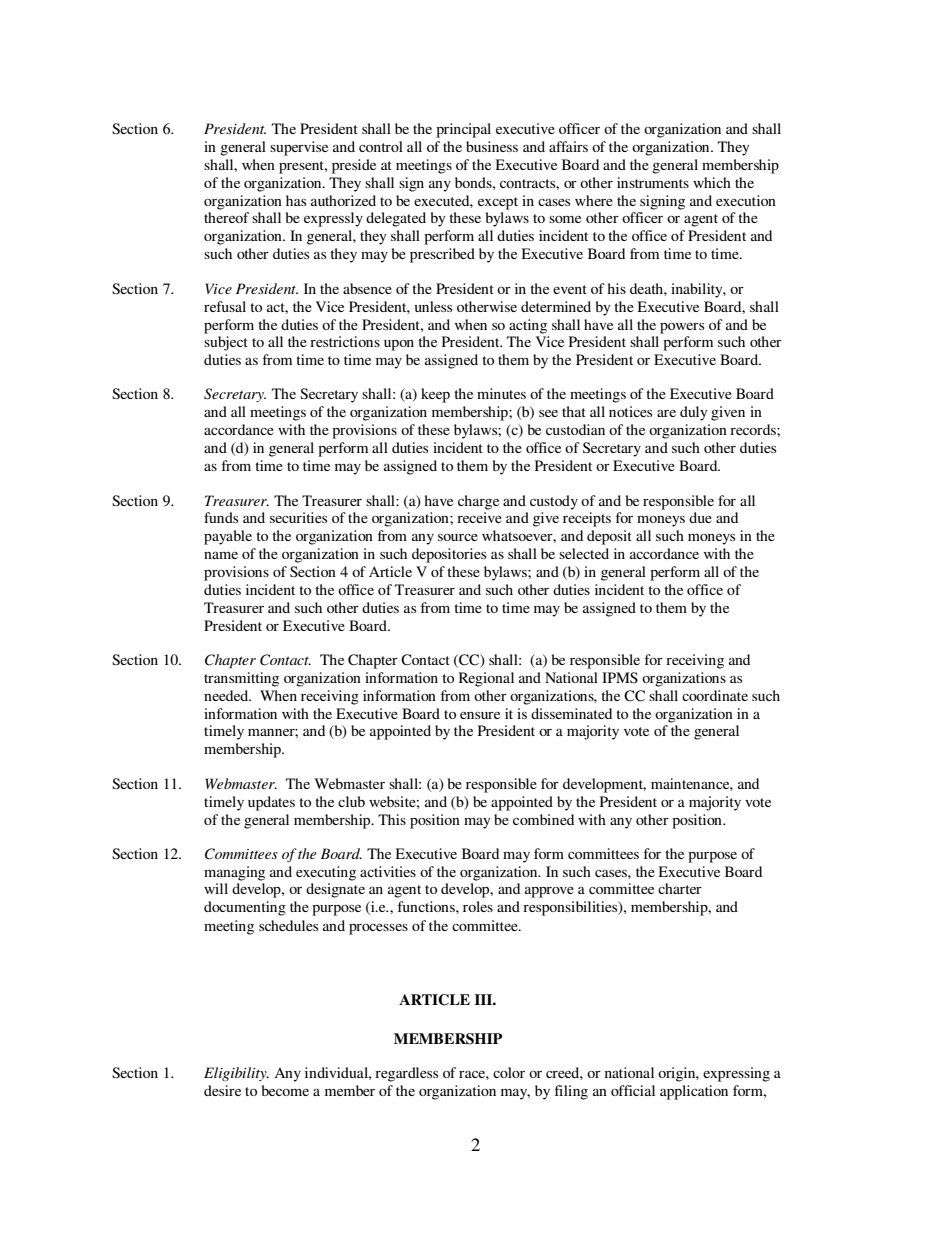 The width and height of the screenshot is (952, 1233). Describe the element at coordinates (271, 803) in the screenshot. I see `updates` at that location.
